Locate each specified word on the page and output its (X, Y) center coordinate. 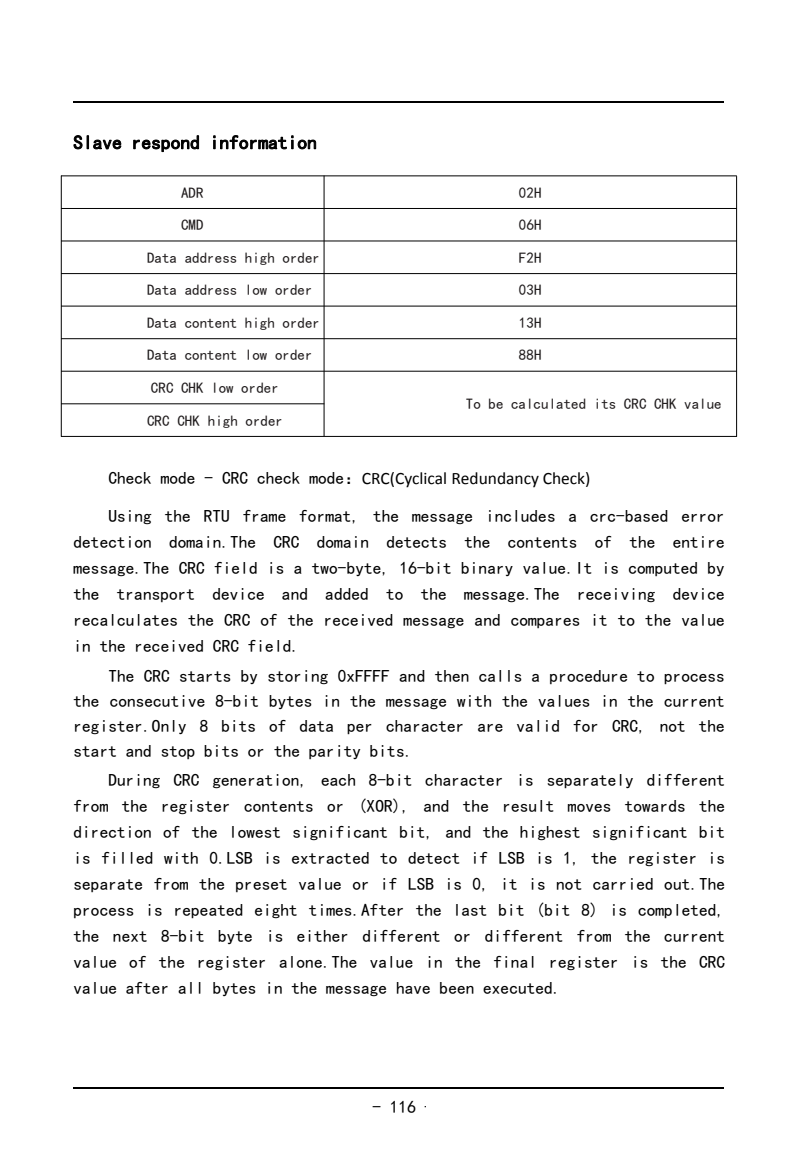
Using (130, 517)
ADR (192, 192)
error (702, 518)
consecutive (157, 701)
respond (166, 143)
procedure (588, 677)
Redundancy (495, 480)
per (359, 729)
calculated (548, 403)
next (130, 936)
